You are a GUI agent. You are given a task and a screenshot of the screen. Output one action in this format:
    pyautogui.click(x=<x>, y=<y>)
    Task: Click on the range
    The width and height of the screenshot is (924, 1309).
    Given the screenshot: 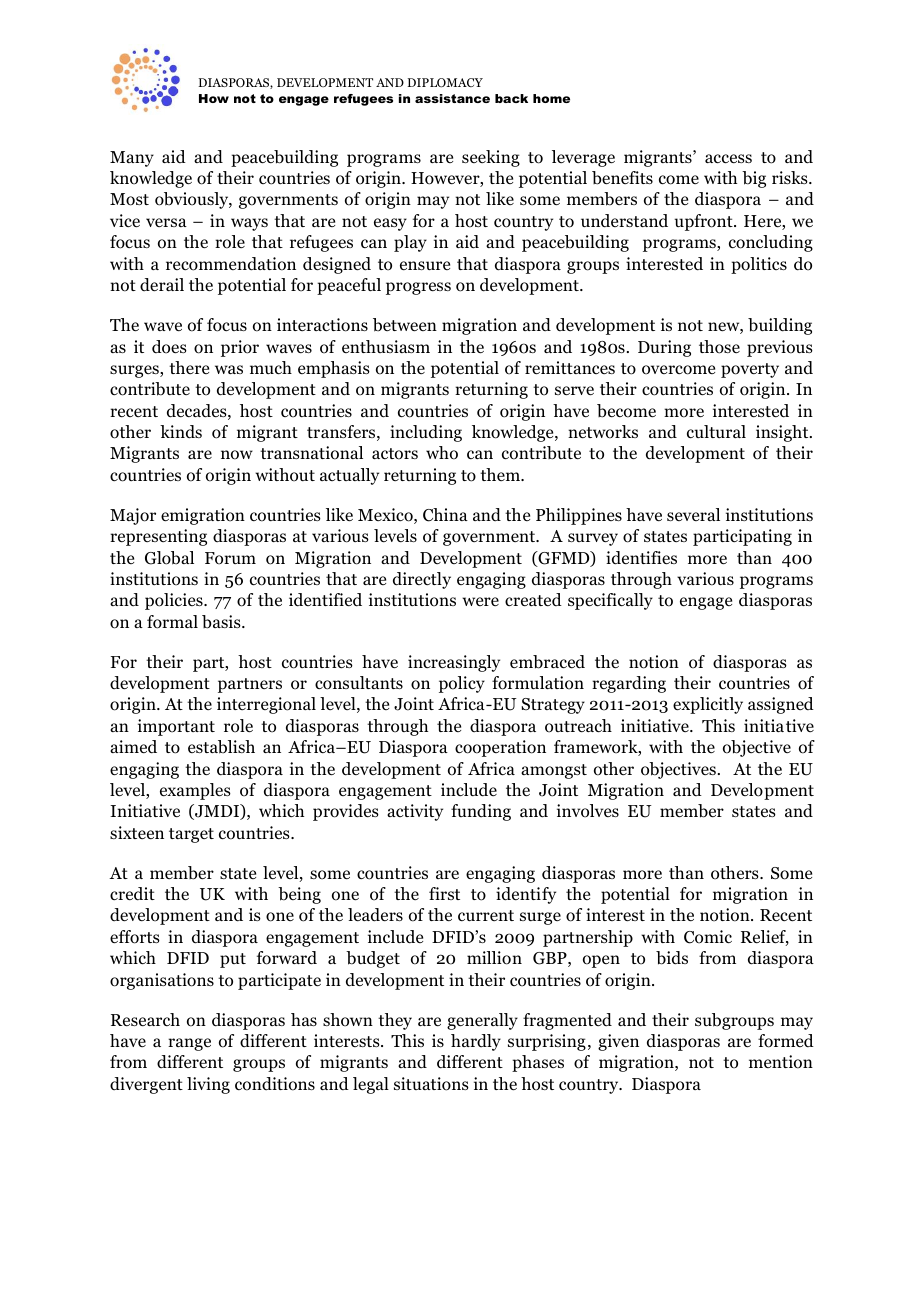 What is the action you would take?
    pyautogui.click(x=189, y=1044)
